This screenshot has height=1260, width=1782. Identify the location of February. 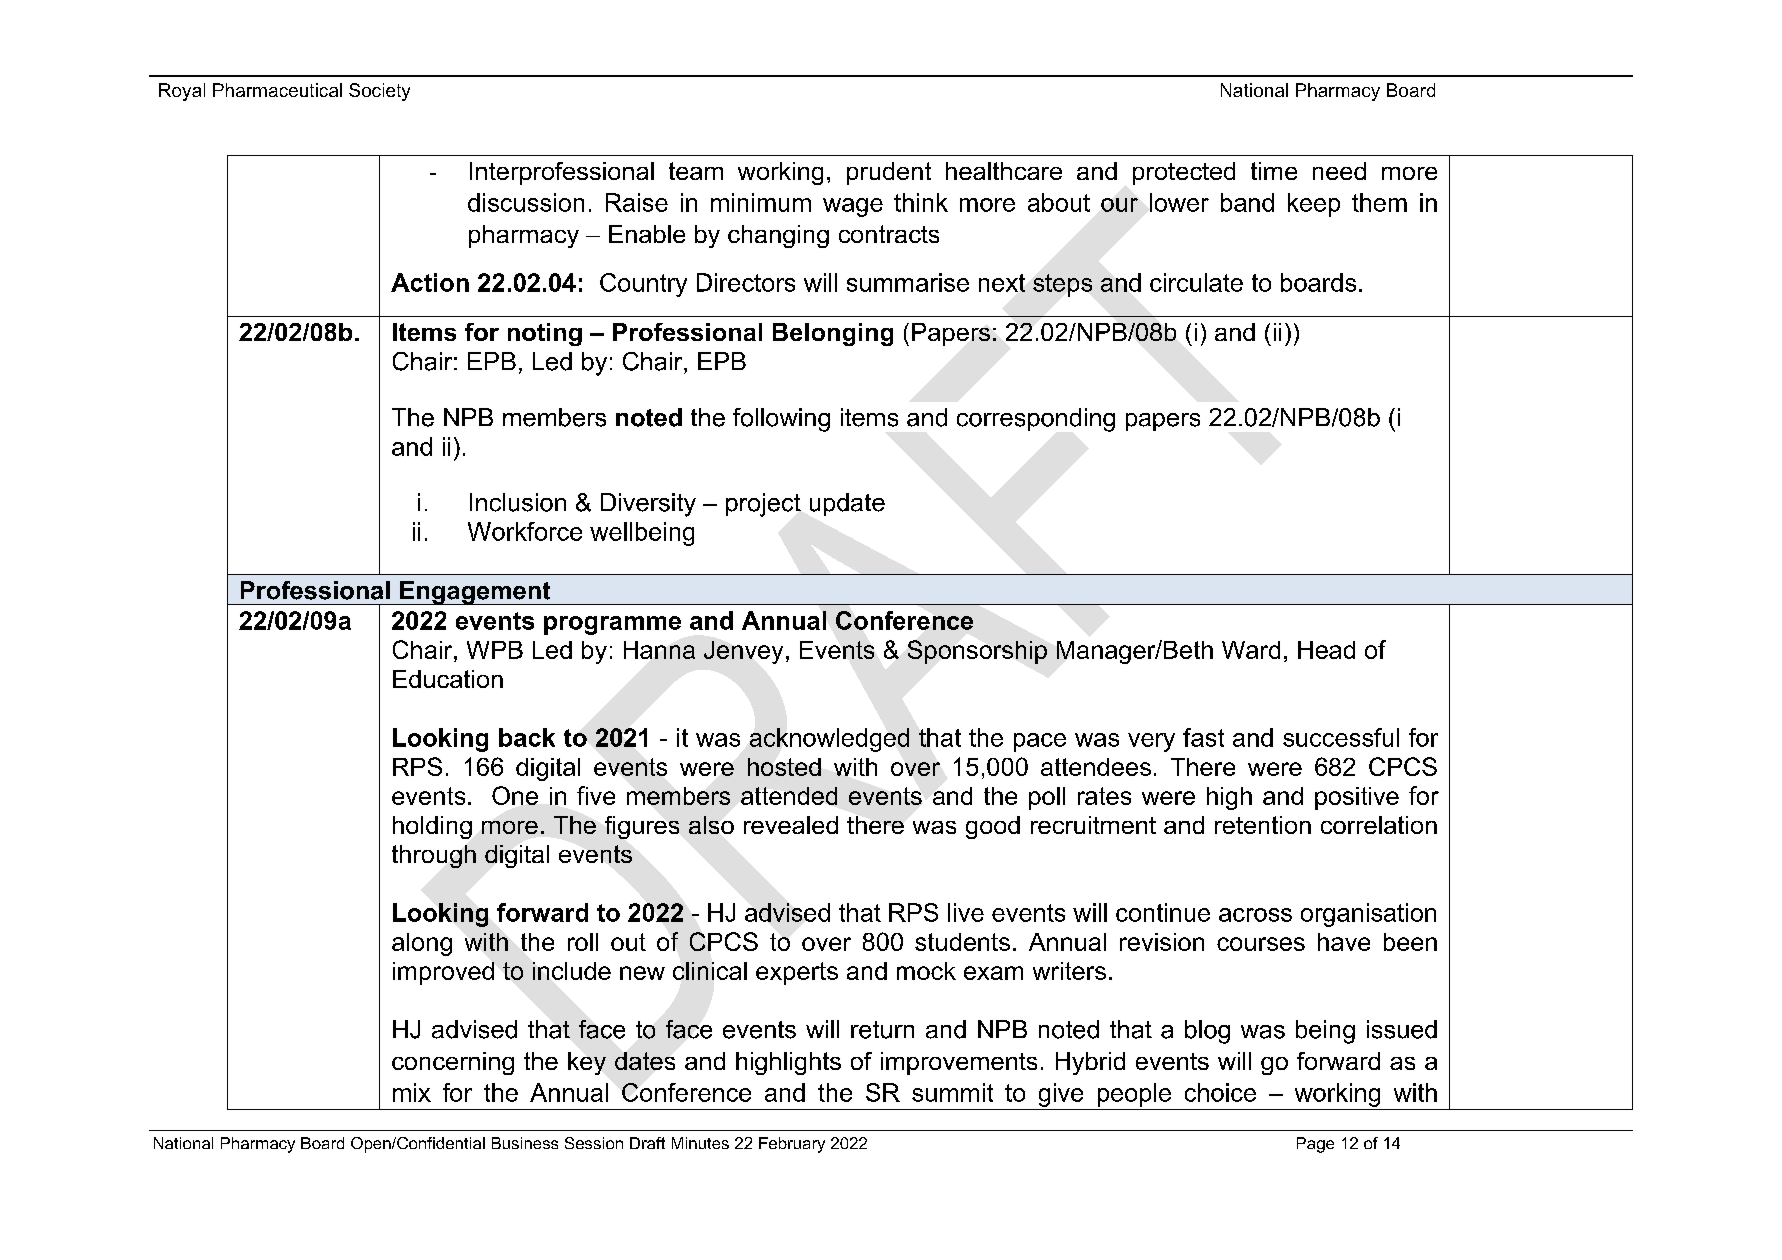
(792, 1145).
